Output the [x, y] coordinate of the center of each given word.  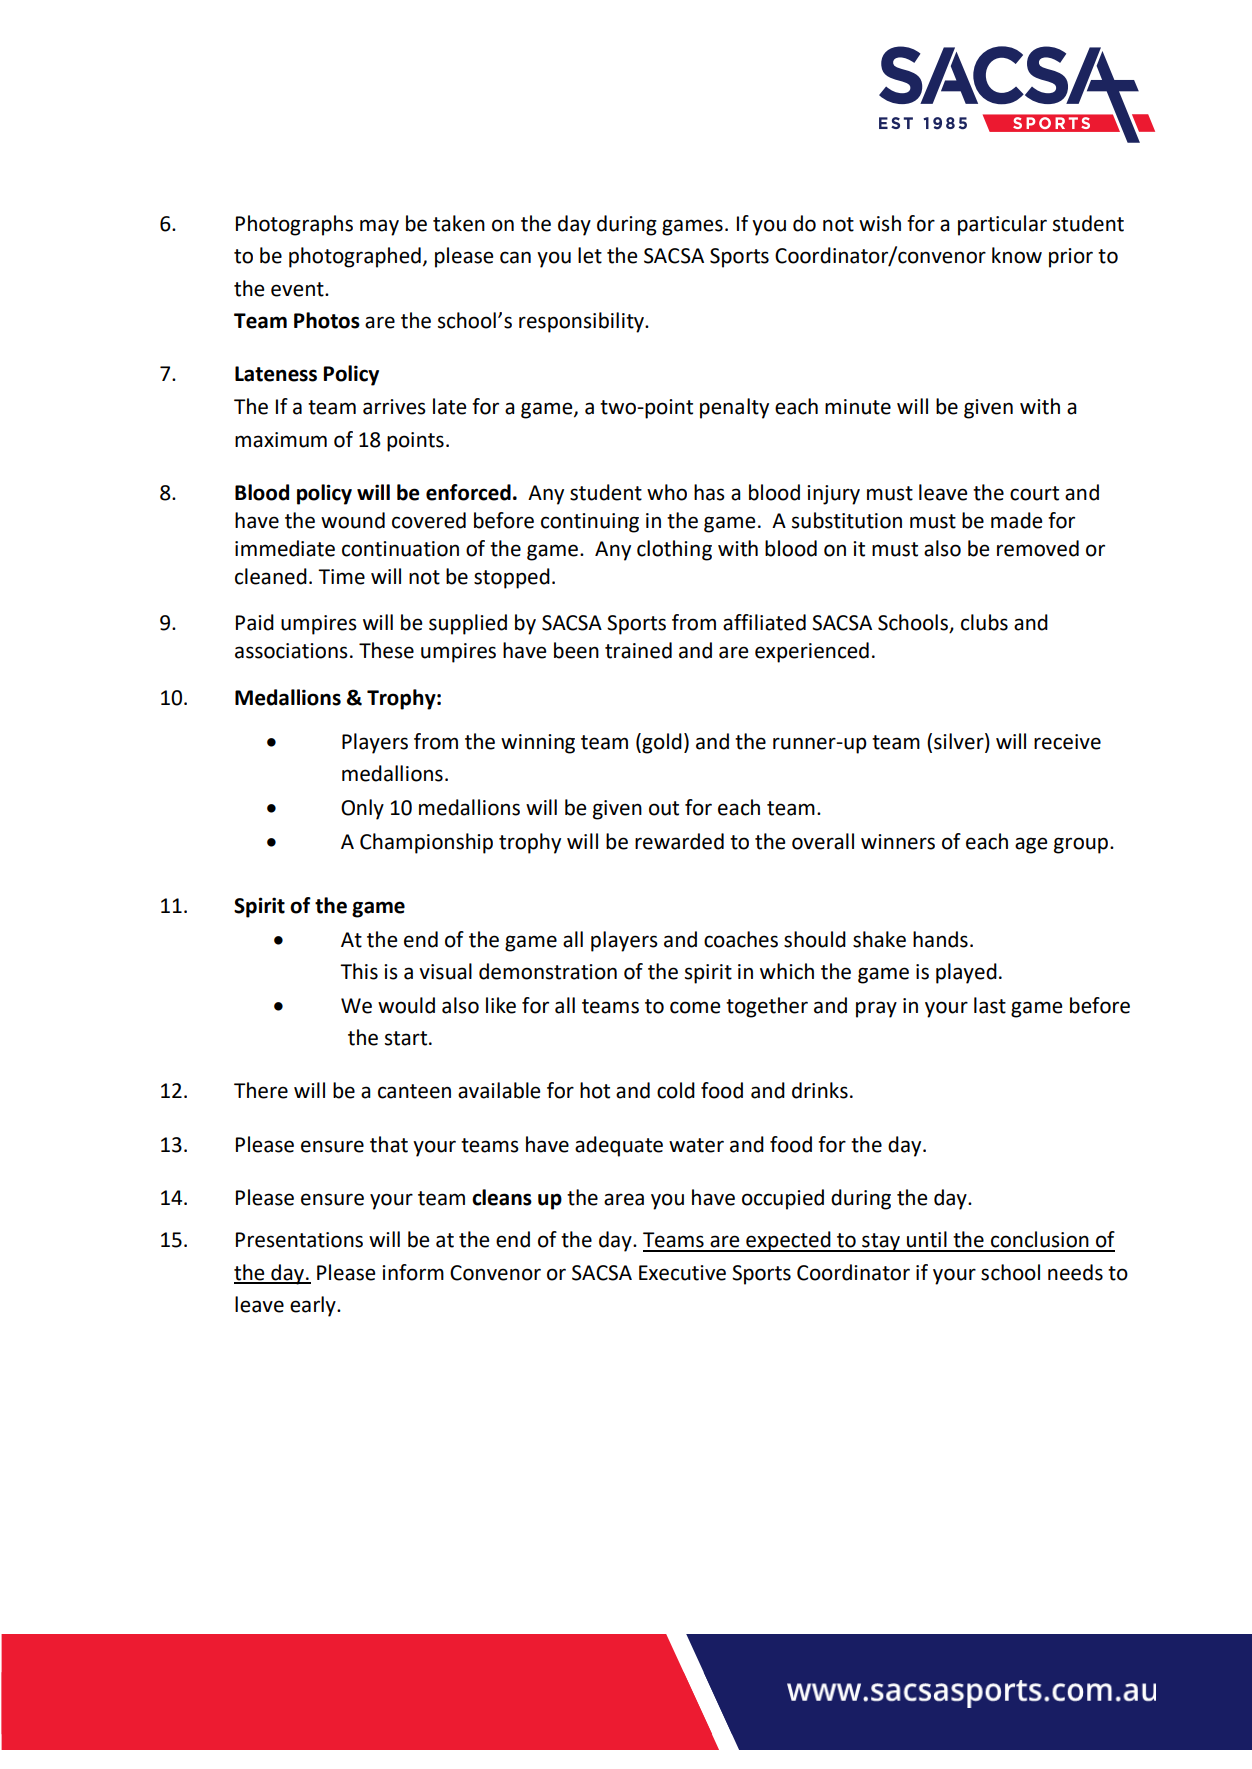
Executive [682, 1273]
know [1017, 255]
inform [413, 1272]
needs [1075, 1272]
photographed [355, 257]
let [590, 255]
